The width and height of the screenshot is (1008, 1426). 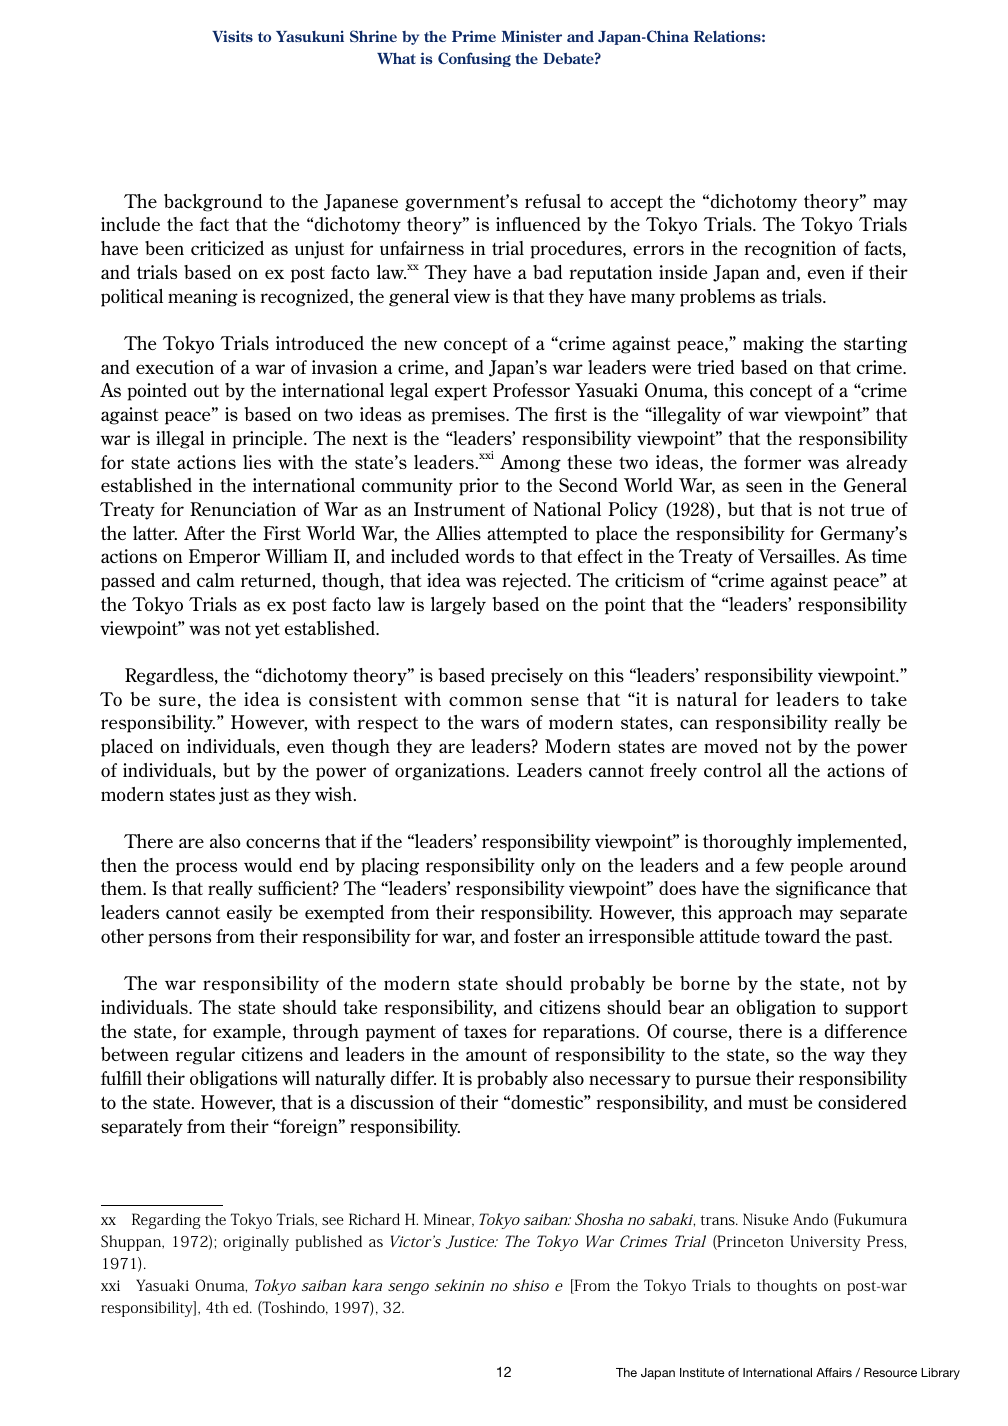 I want to click on Minister, so click(x=531, y=36).
